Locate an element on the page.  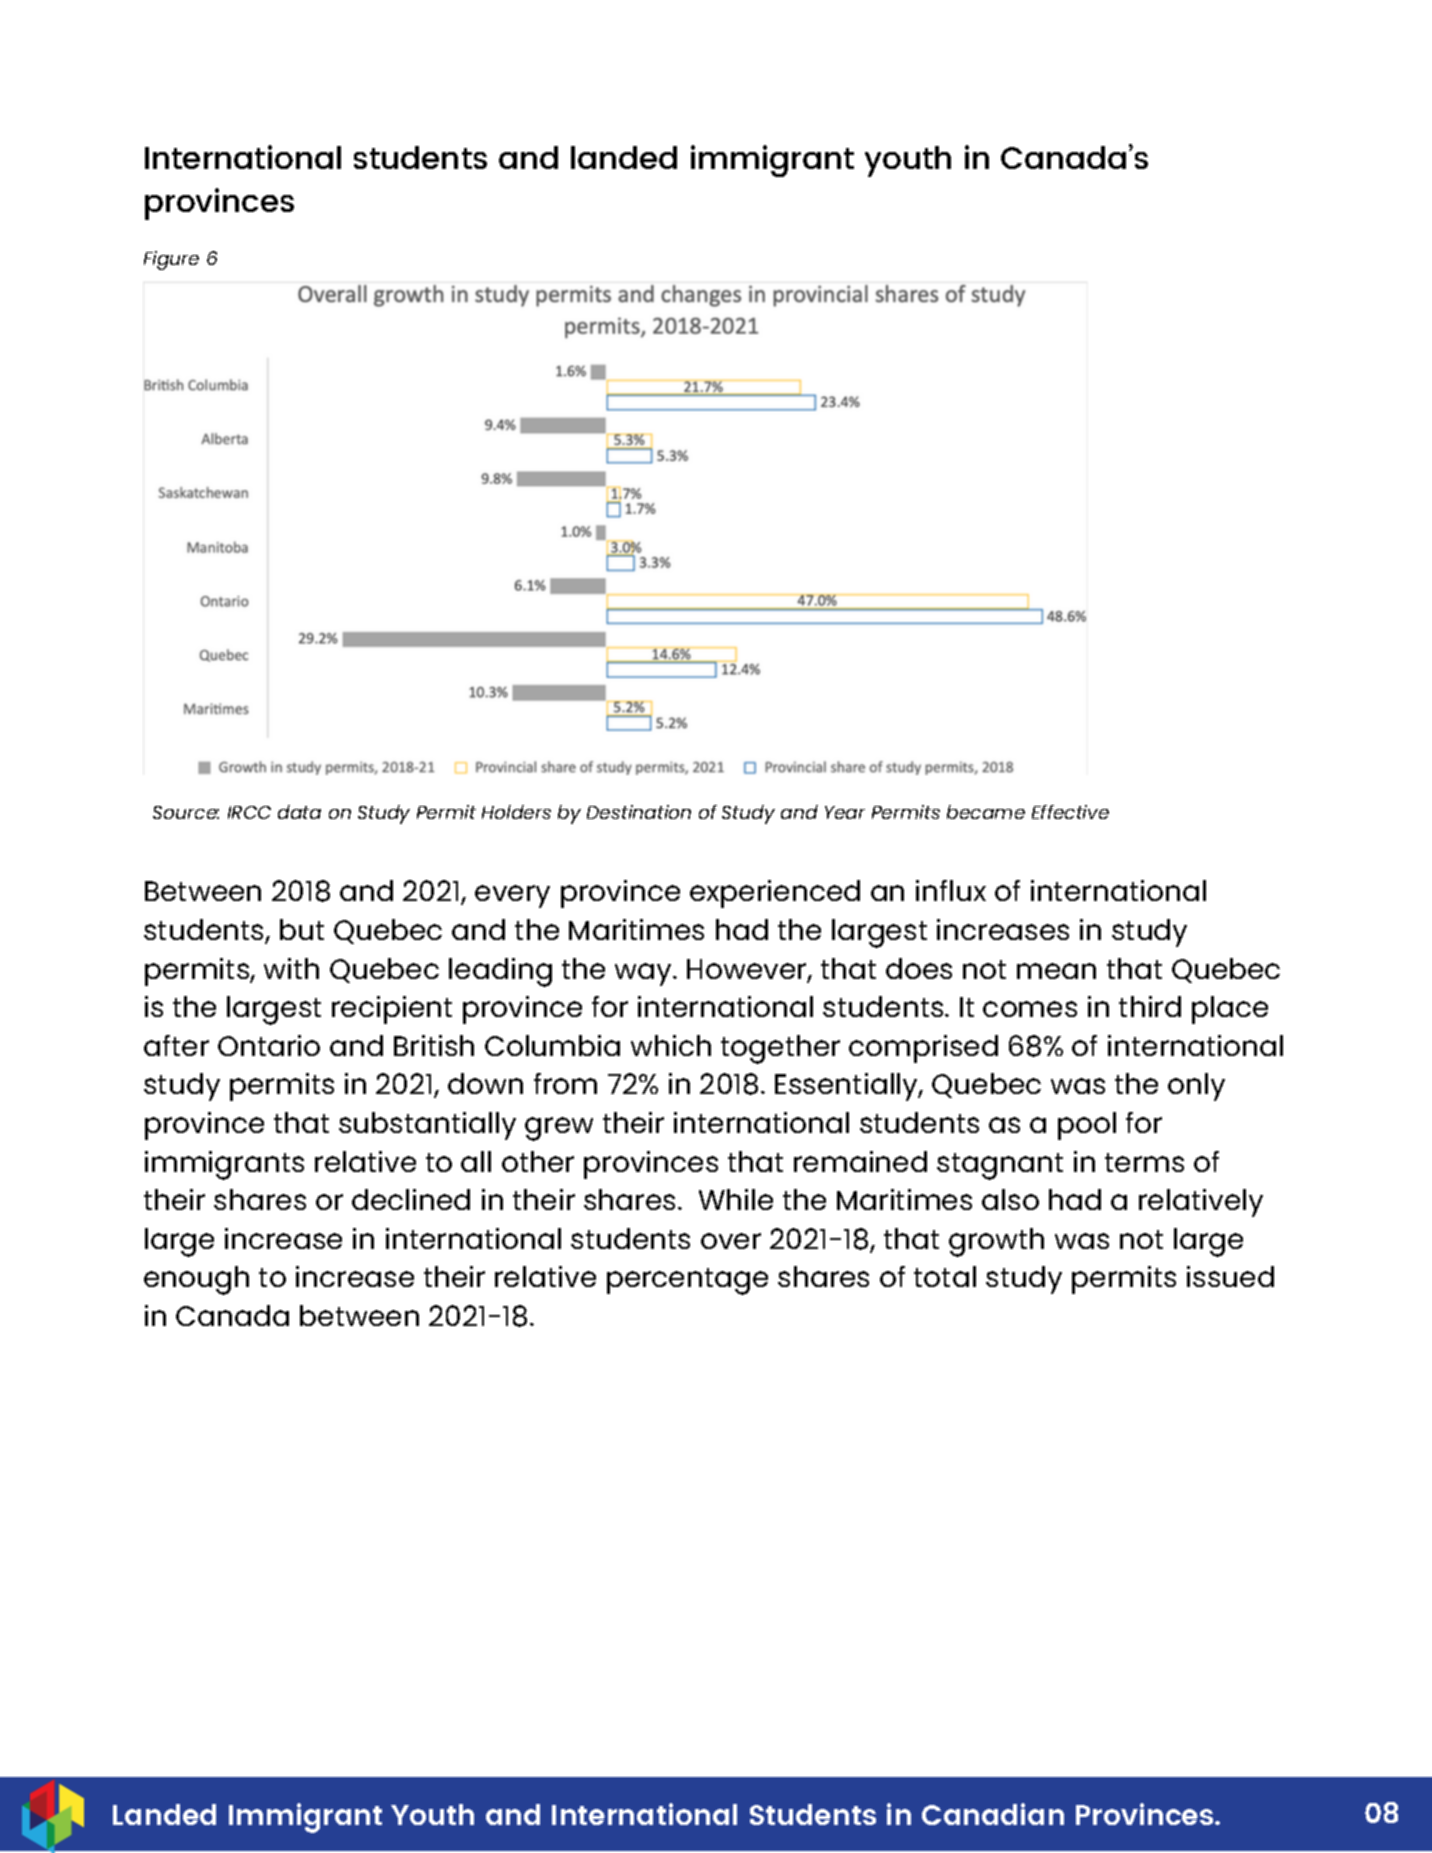
enough is located at coordinates (196, 1280).
